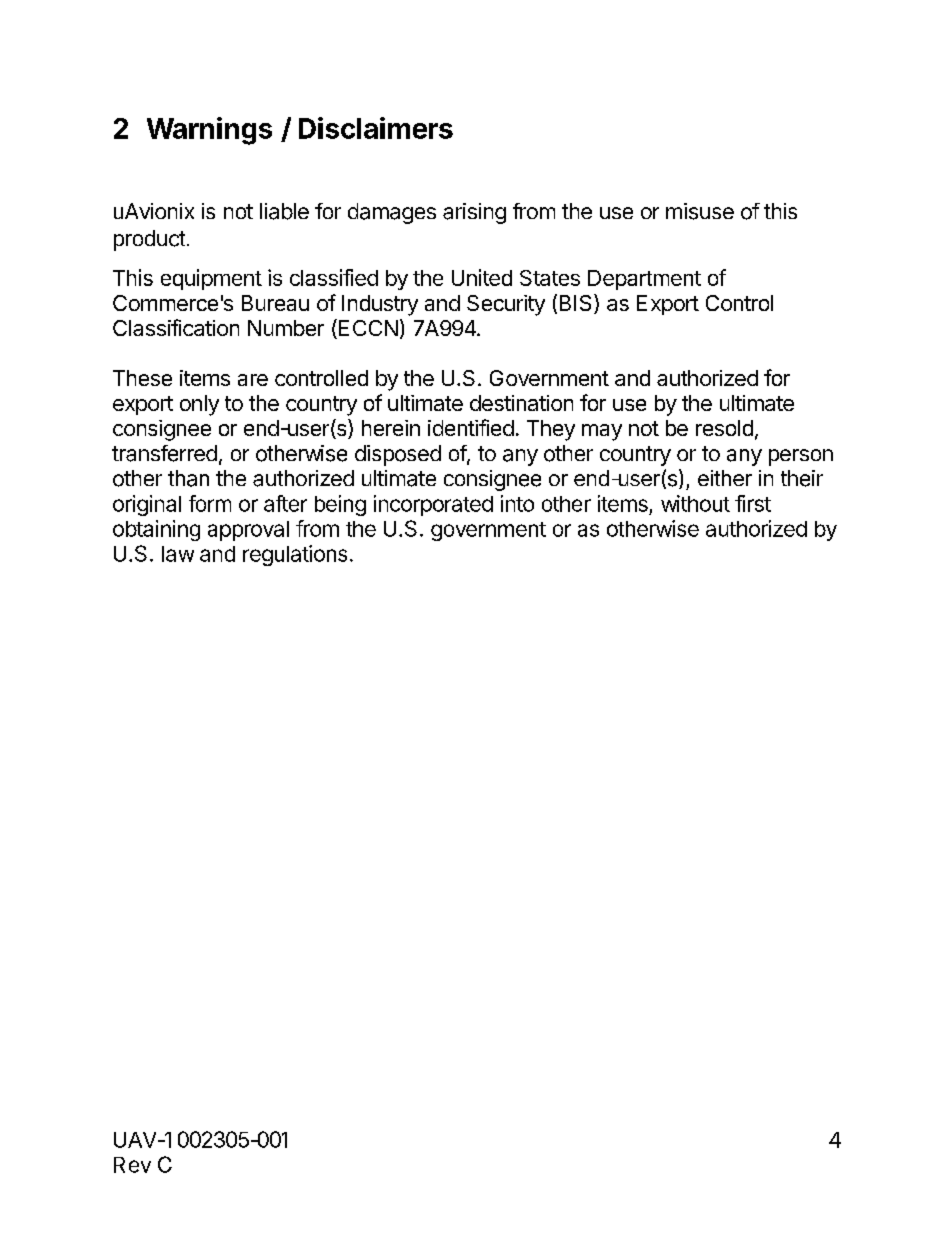 This page has height=1233, width=952. I want to click on Rev, so click(132, 1165).
